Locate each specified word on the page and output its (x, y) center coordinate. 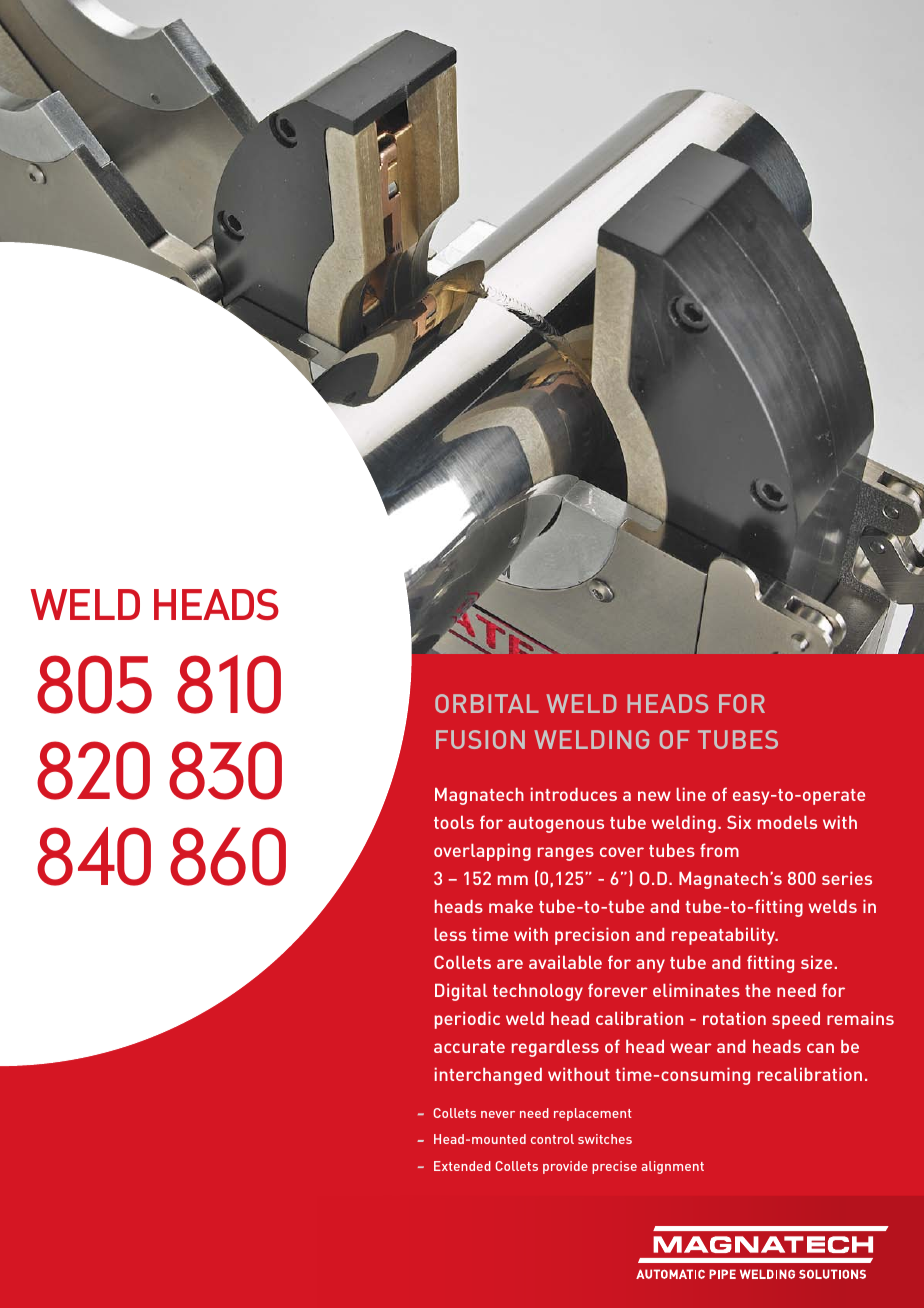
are (510, 964)
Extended (462, 1166)
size (816, 962)
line (691, 794)
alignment (672, 1167)
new (654, 796)
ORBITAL (487, 703)
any (650, 966)
